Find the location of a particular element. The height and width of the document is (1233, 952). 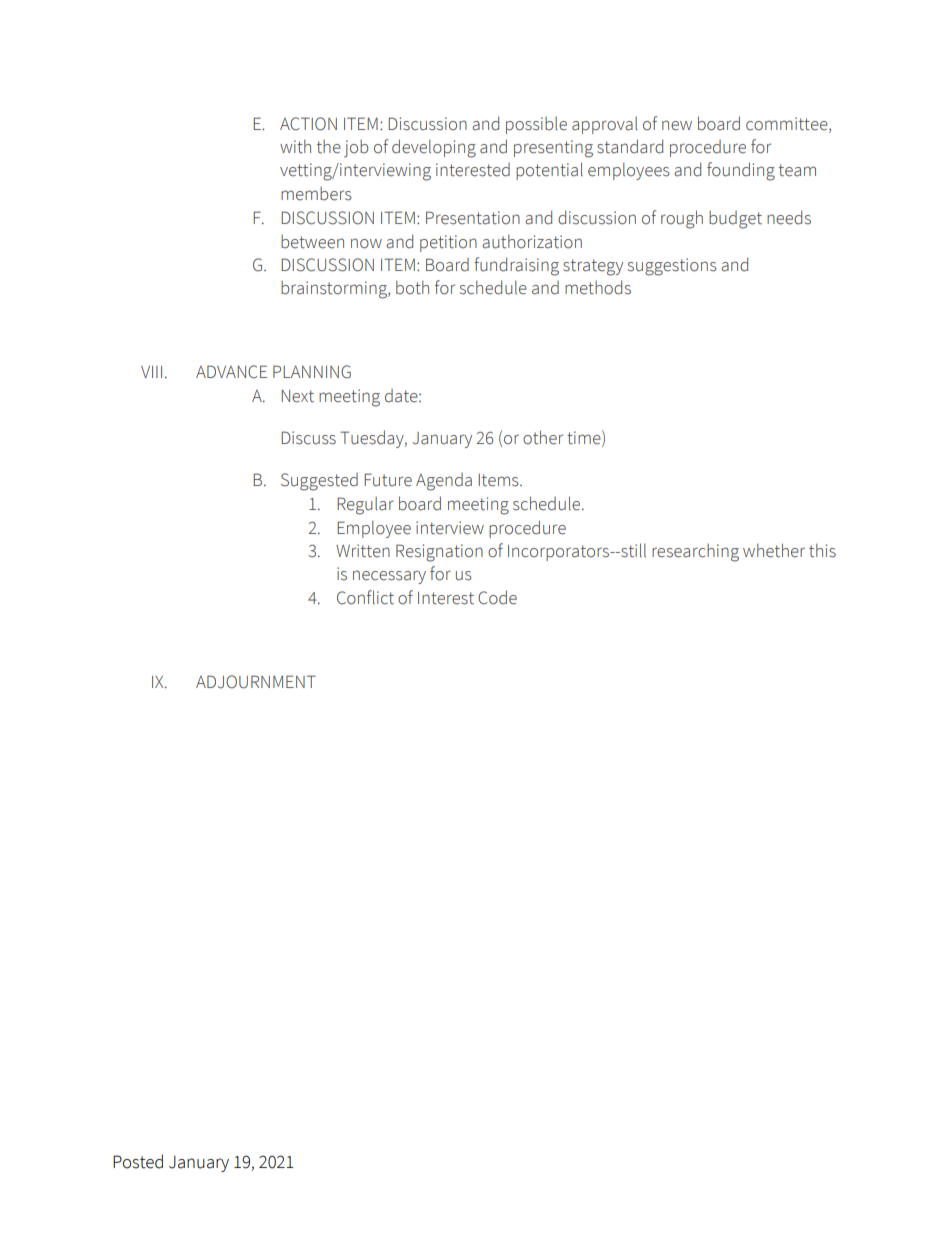

Code is located at coordinates (497, 597).
